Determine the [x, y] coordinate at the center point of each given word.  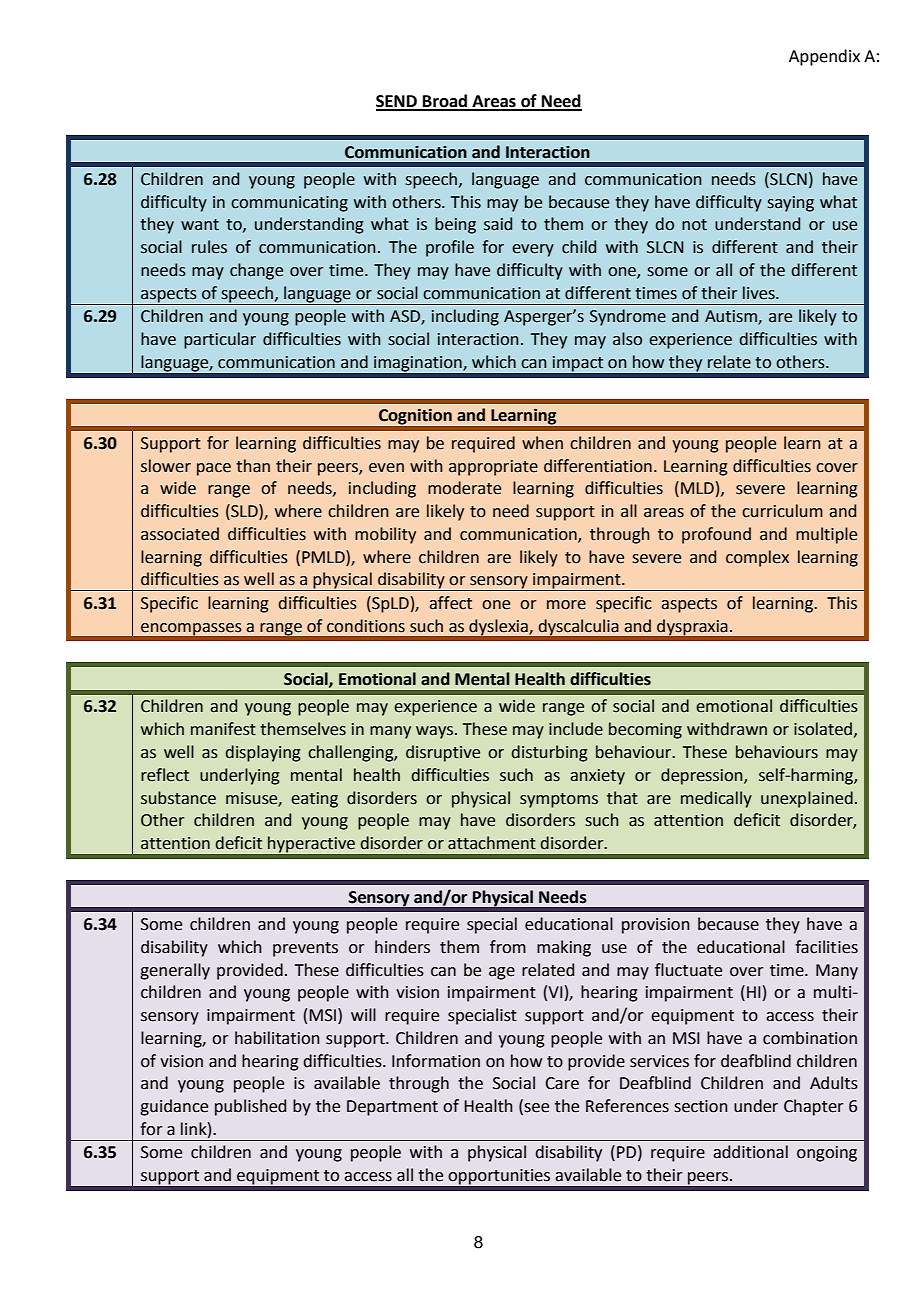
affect [450, 603]
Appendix [824, 57]
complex [757, 558]
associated [180, 534]
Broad [445, 102]
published [250, 1107]
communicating [289, 204]
